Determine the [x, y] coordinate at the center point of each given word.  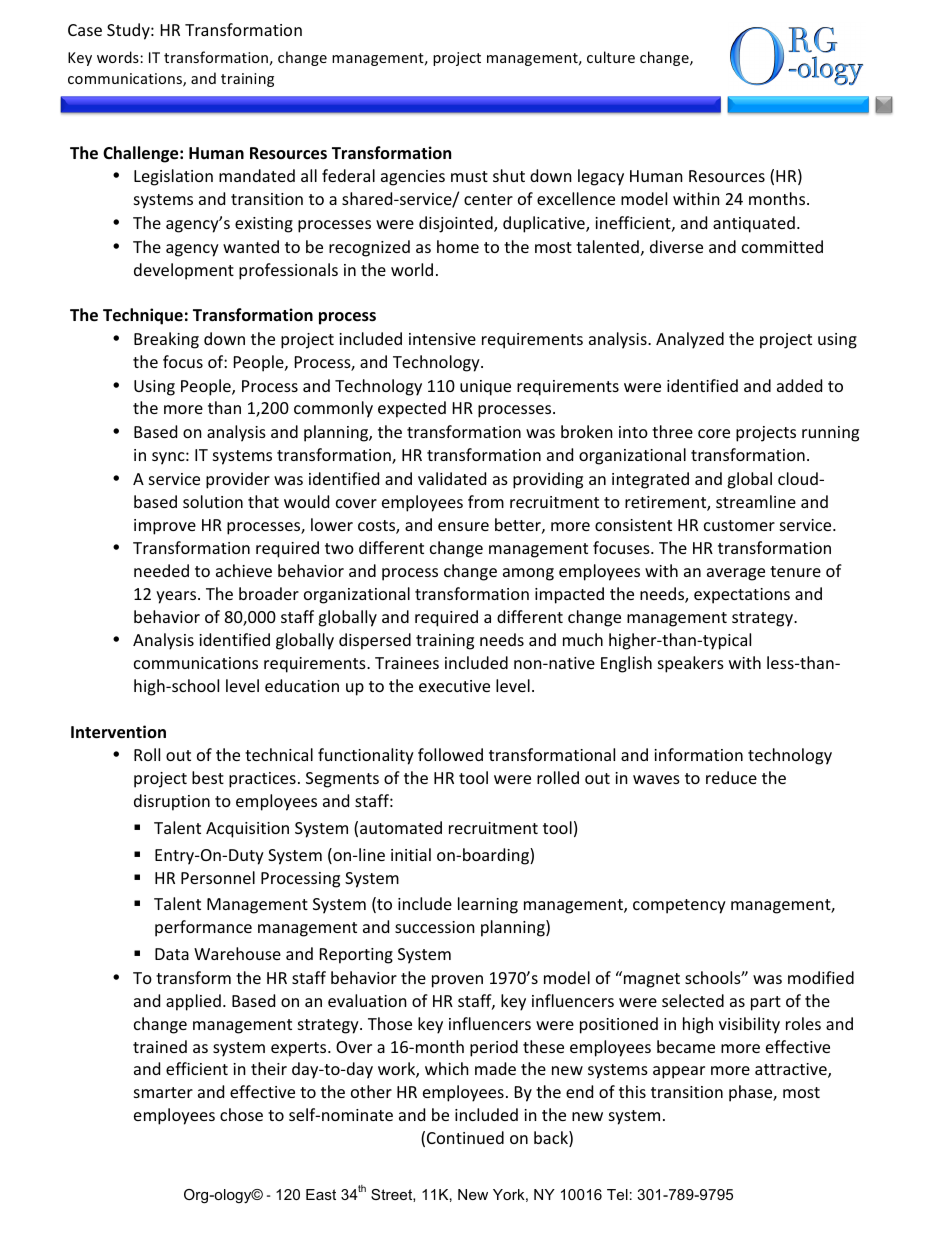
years [177, 597]
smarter [163, 1092]
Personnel [218, 877]
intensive [442, 339]
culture [611, 57]
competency [679, 906]
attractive [792, 1070]
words [119, 57]
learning [488, 905]
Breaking [166, 340]
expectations [742, 596]
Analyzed [690, 340]
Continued [465, 1137]
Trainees [407, 663]
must [469, 176]
